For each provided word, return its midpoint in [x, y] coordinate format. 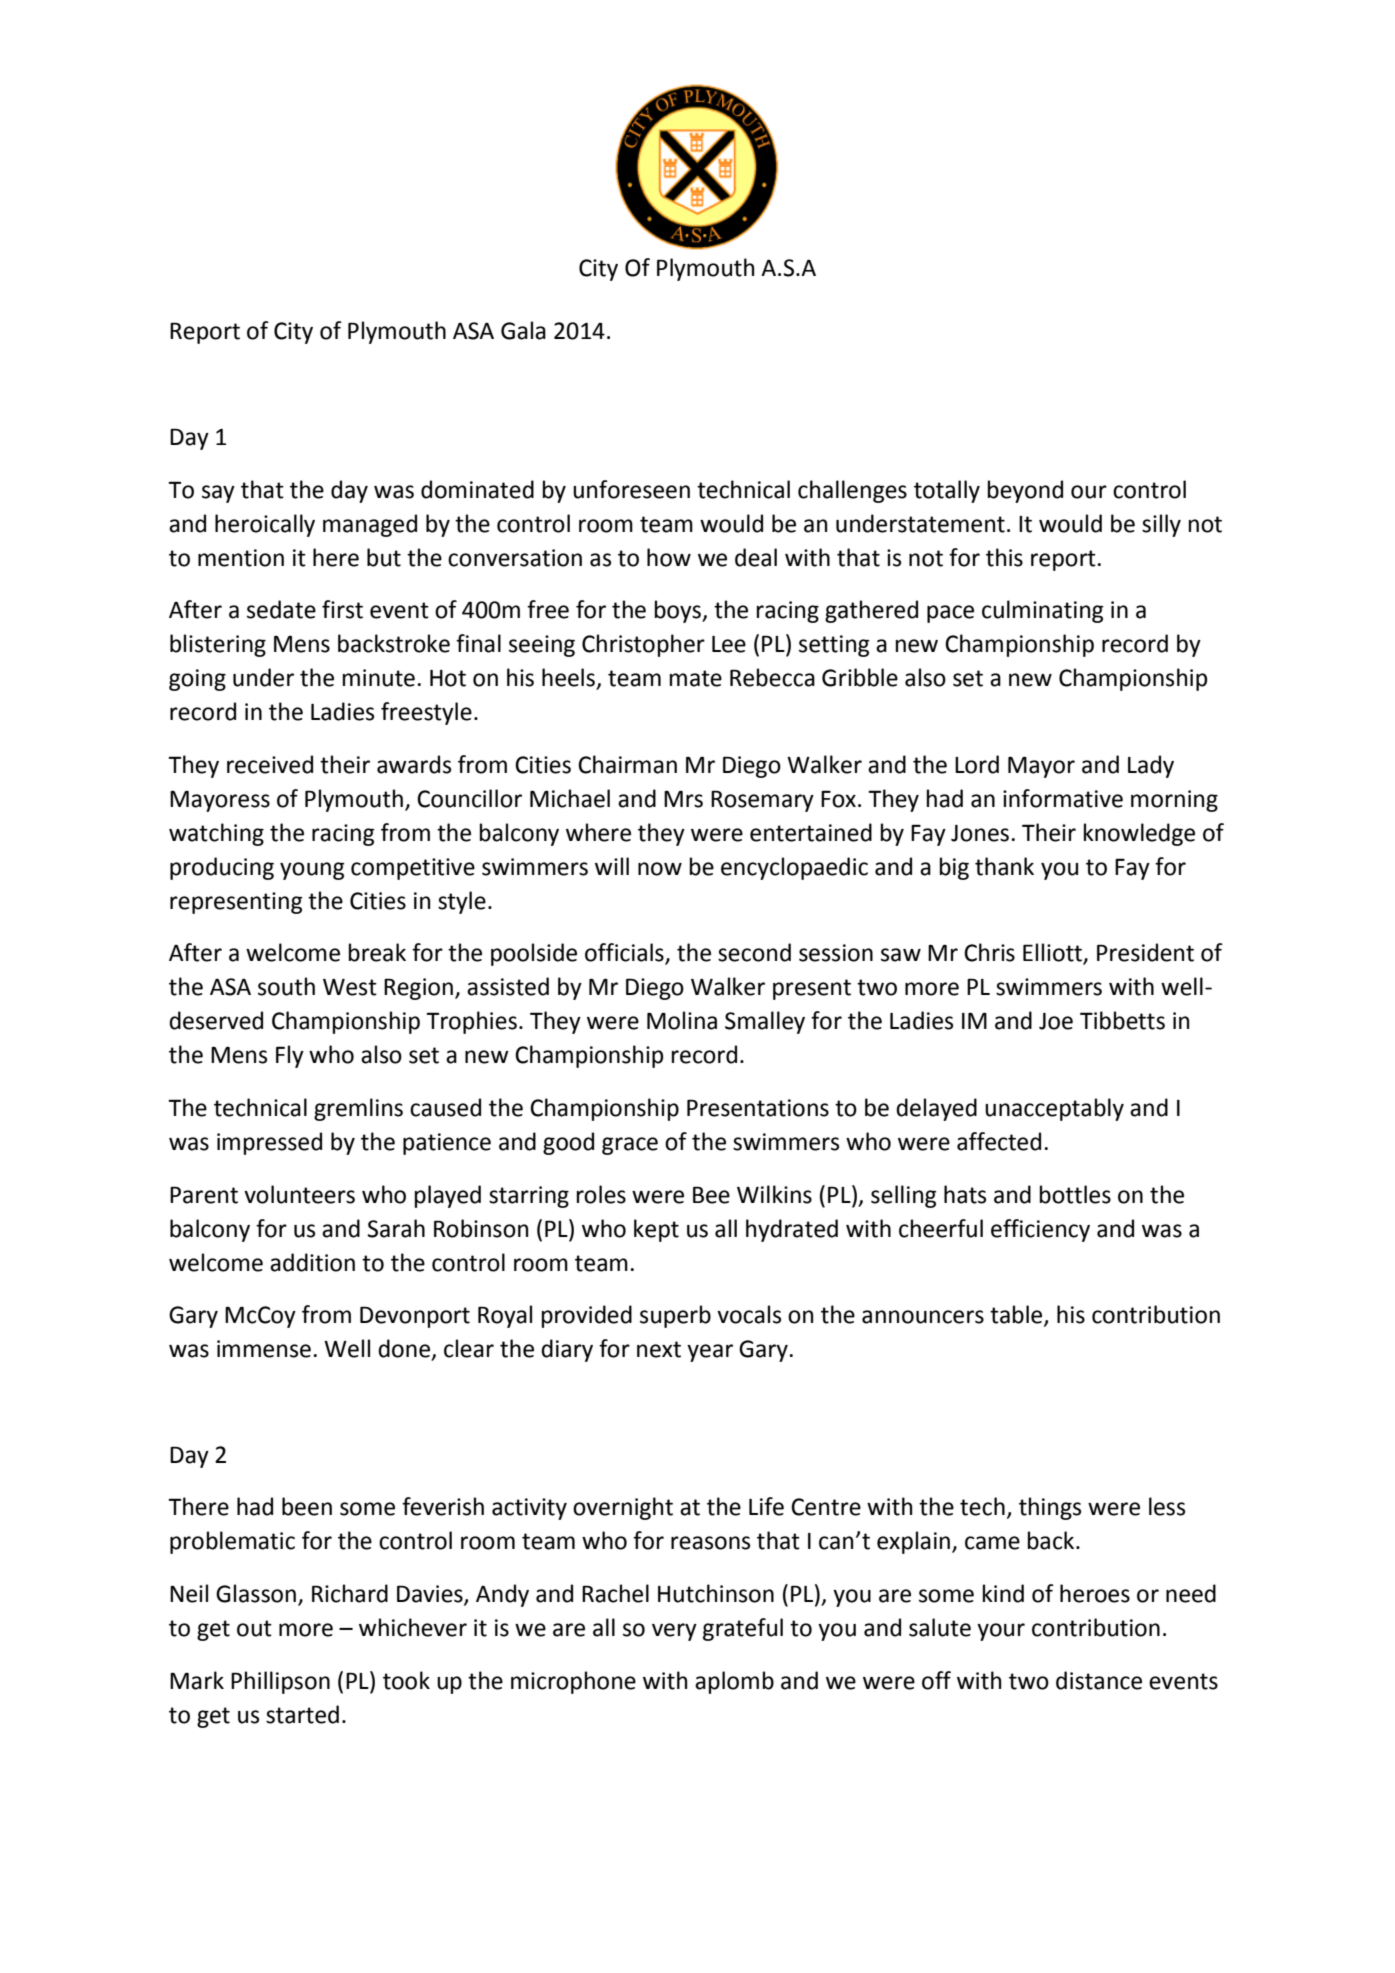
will [612, 866]
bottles [1075, 1194]
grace [630, 1146]
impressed [269, 1143]
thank [1004, 866]
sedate [281, 609]
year [710, 1353]
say [218, 494]
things [1050, 1508]
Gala [523, 330]
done [405, 1349]
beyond [1025, 491]
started [302, 1714]
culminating [1042, 611]
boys [679, 611]
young [312, 871]
